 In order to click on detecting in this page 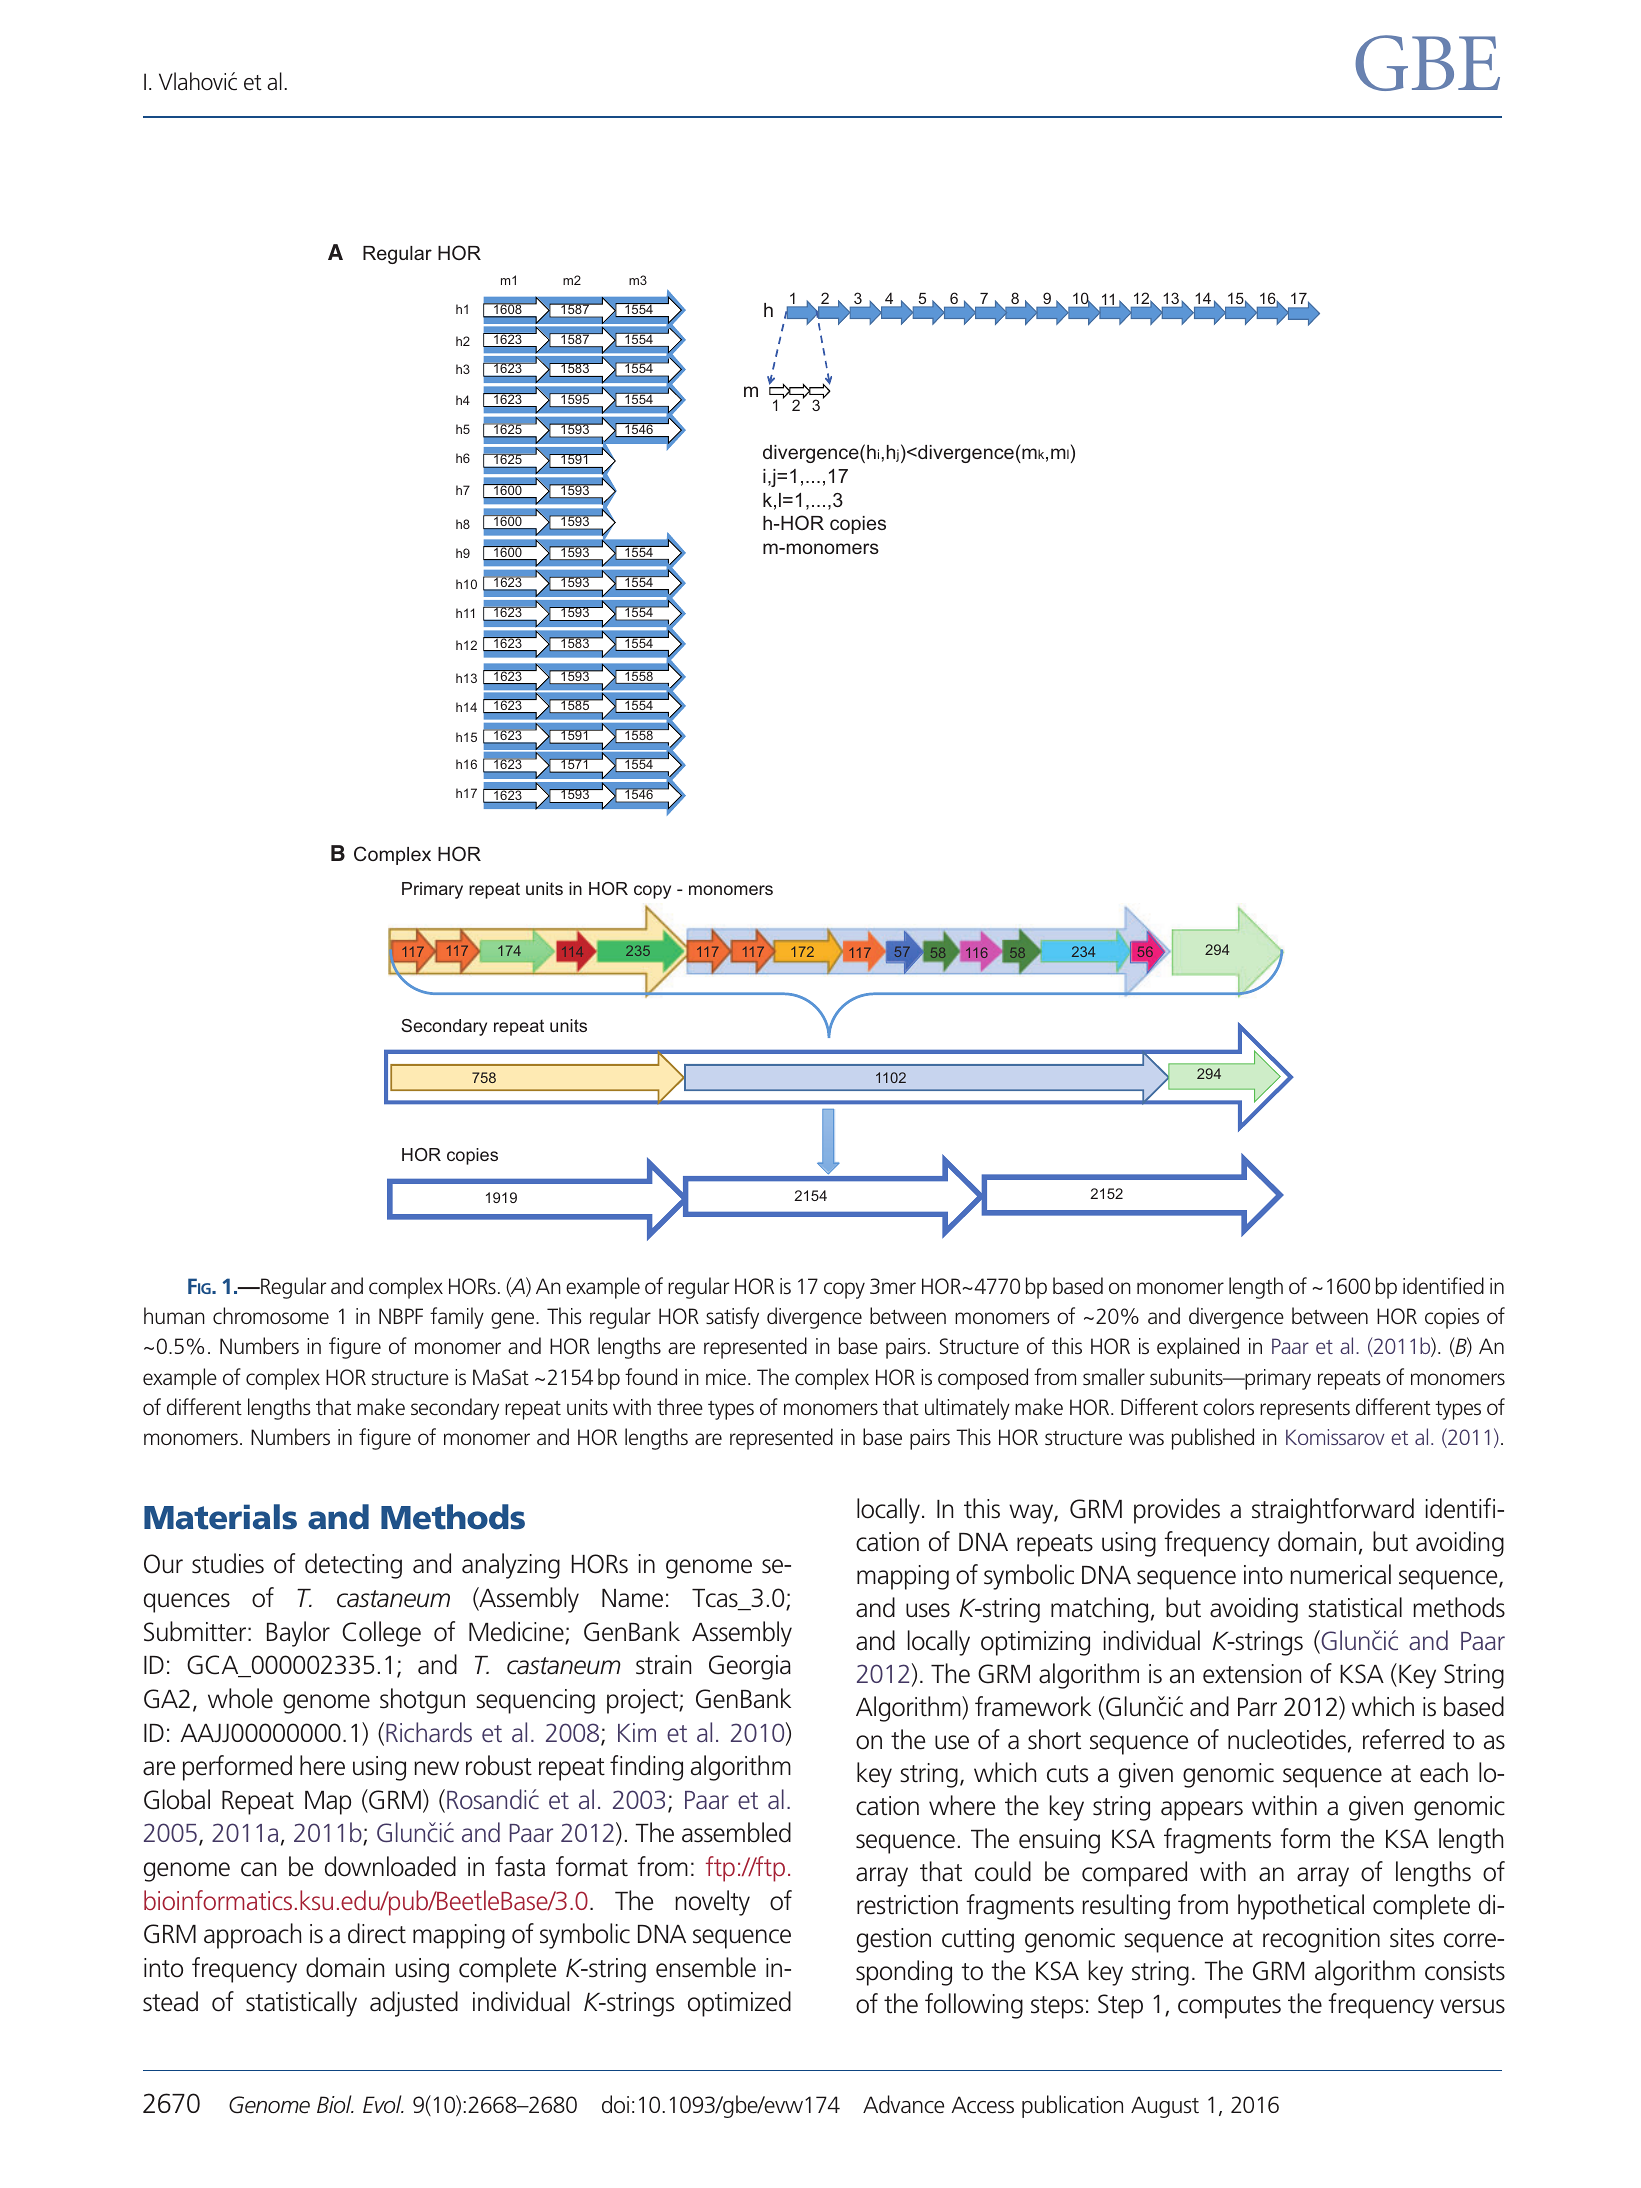, I will do `click(353, 1566)`.
